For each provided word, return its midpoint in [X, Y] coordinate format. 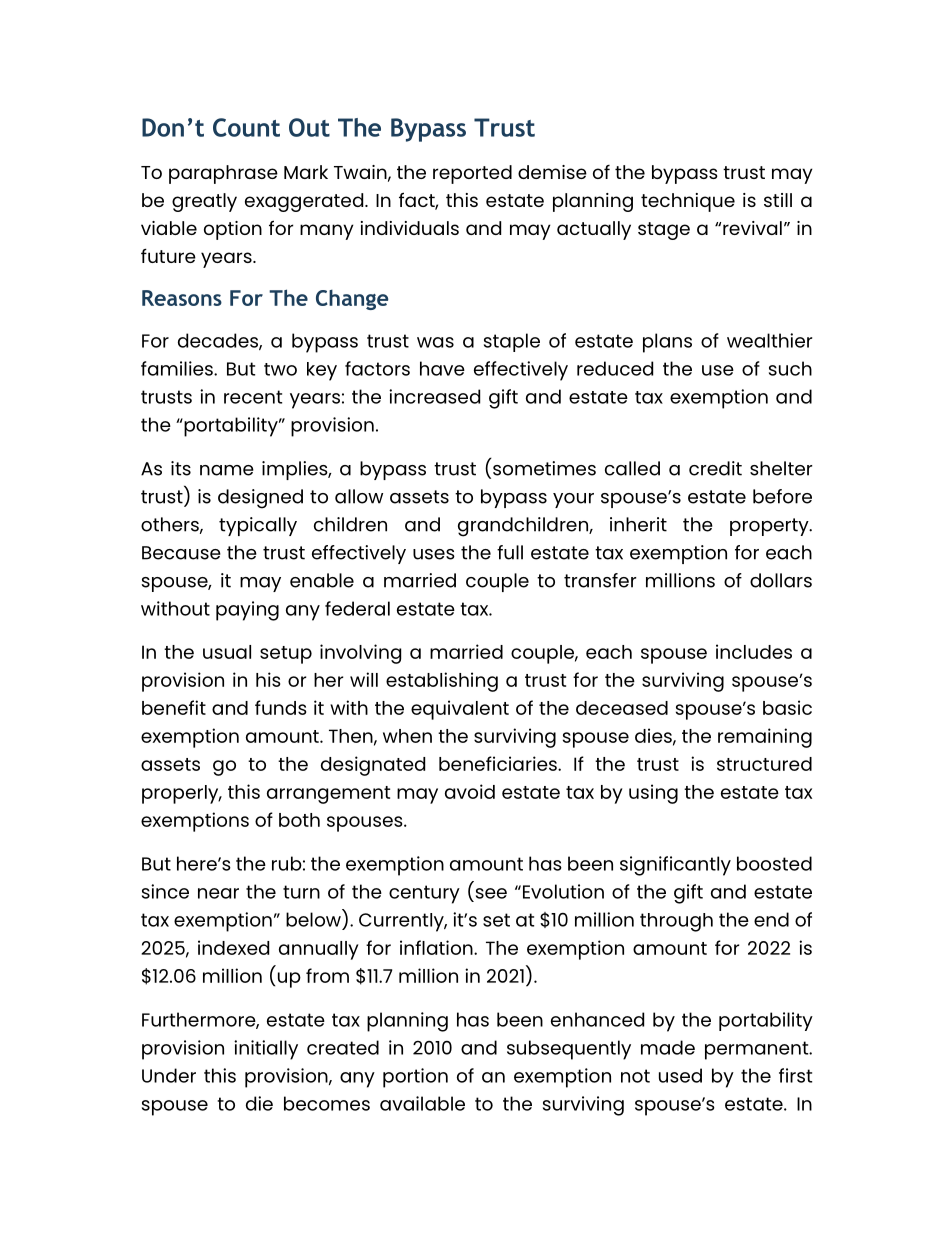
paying [247, 611]
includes [754, 651]
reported [472, 174]
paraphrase [223, 174]
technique [688, 202]
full [510, 552]
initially [266, 1050]
